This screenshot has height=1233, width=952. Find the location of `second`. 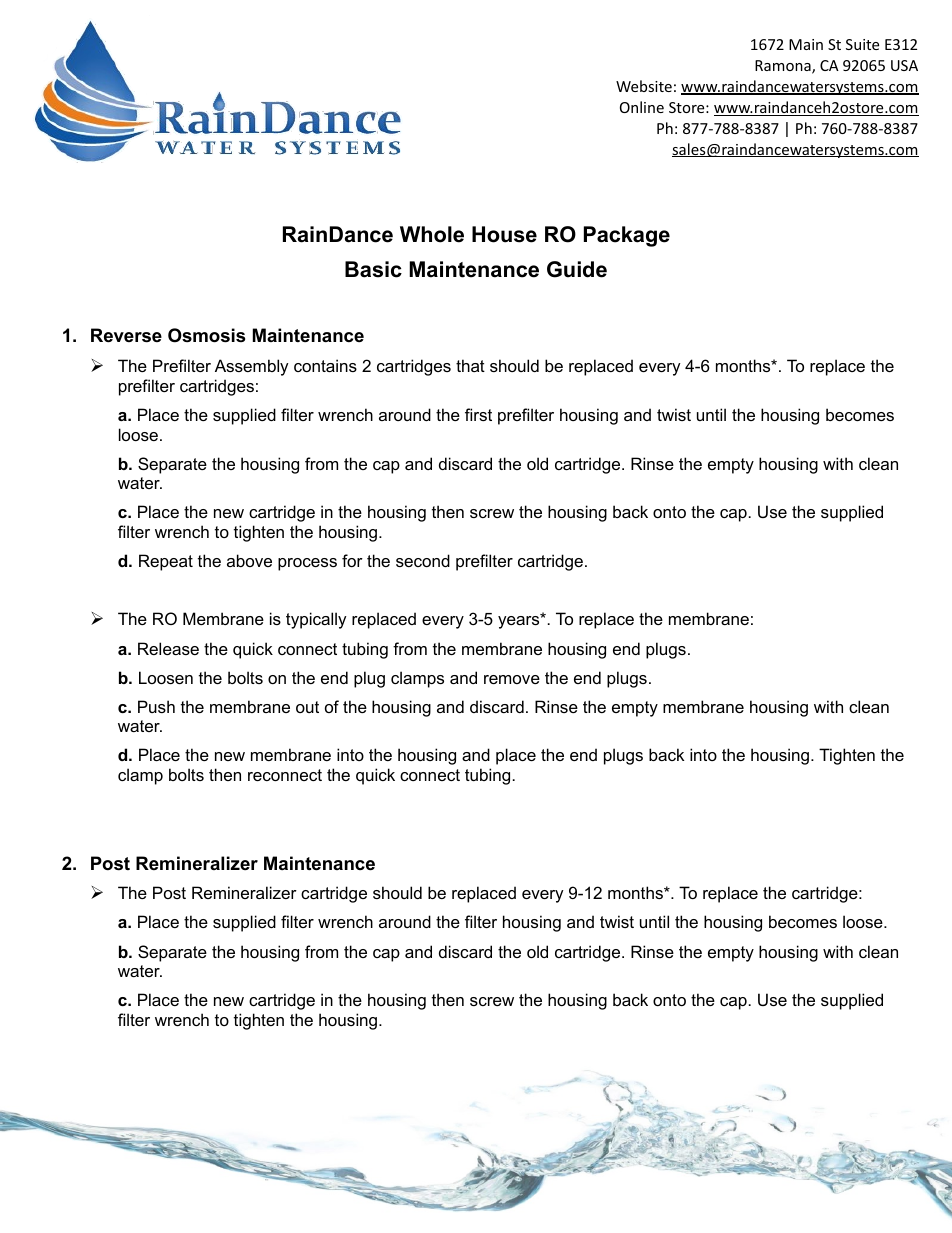

second is located at coordinates (423, 560).
